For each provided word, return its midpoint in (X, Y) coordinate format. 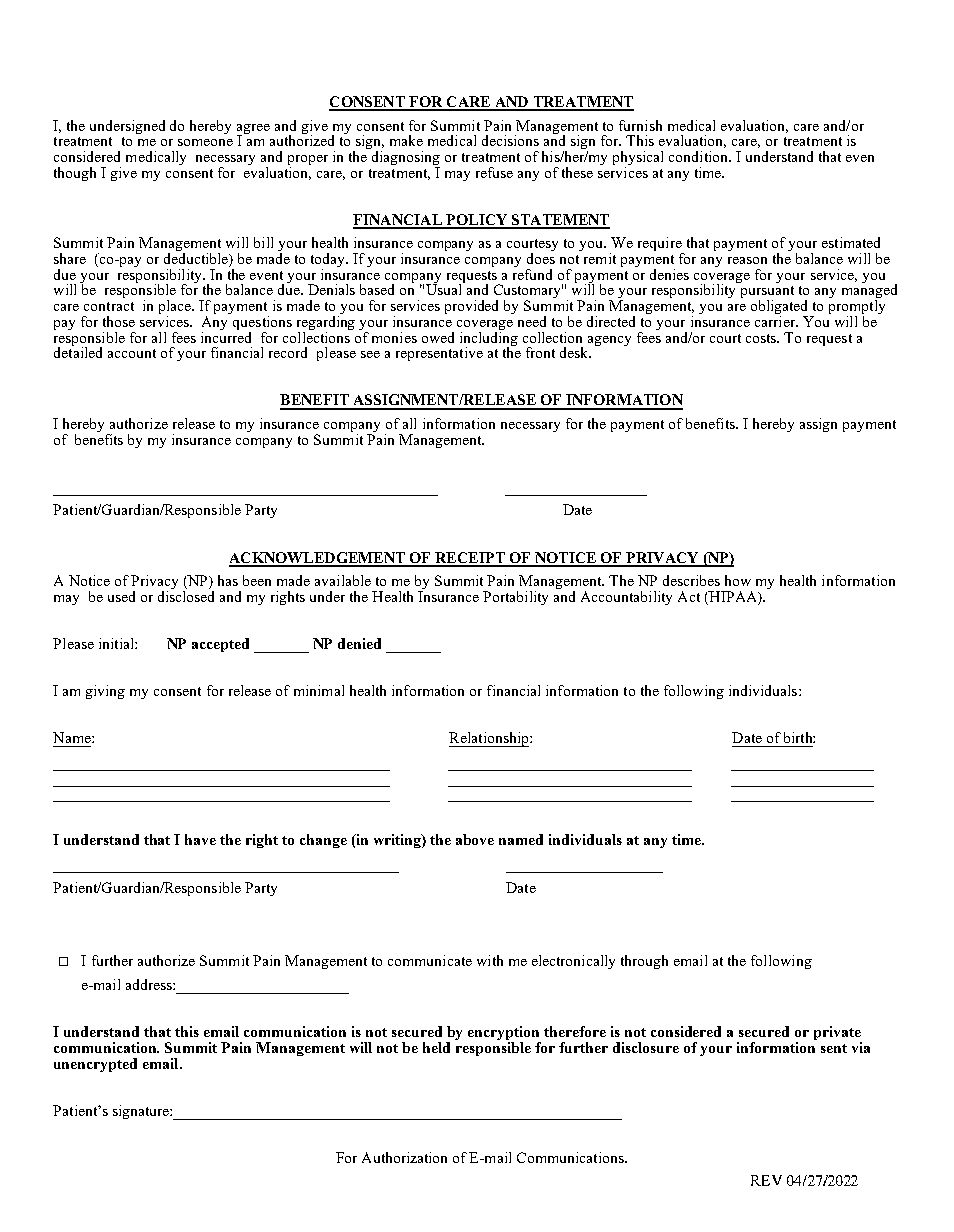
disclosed (186, 595)
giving (105, 692)
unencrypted (95, 1065)
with (490, 960)
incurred (226, 336)
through (644, 962)
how (738, 580)
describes (691, 580)
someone (205, 142)
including (489, 338)
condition (700, 156)
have (200, 839)
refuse (494, 172)
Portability (515, 598)
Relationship (490, 739)
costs (762, 338)
